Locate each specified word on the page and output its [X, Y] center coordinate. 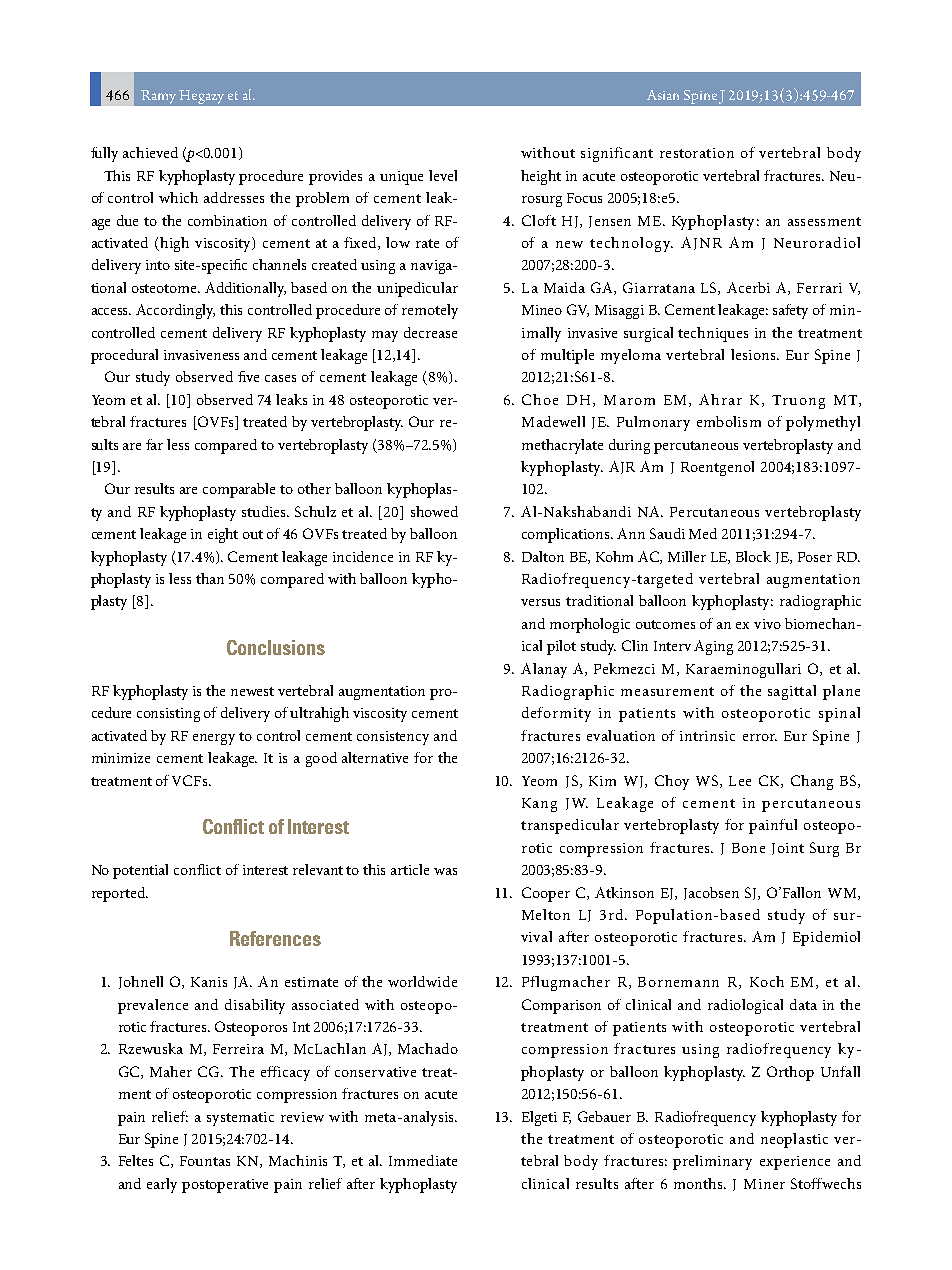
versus [540, 602]
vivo [767, 624]
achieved [150, 152]
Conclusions [276, 647]
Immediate [423, 1160]
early [162, 1185]
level [443, 175]
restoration [697, 153]
